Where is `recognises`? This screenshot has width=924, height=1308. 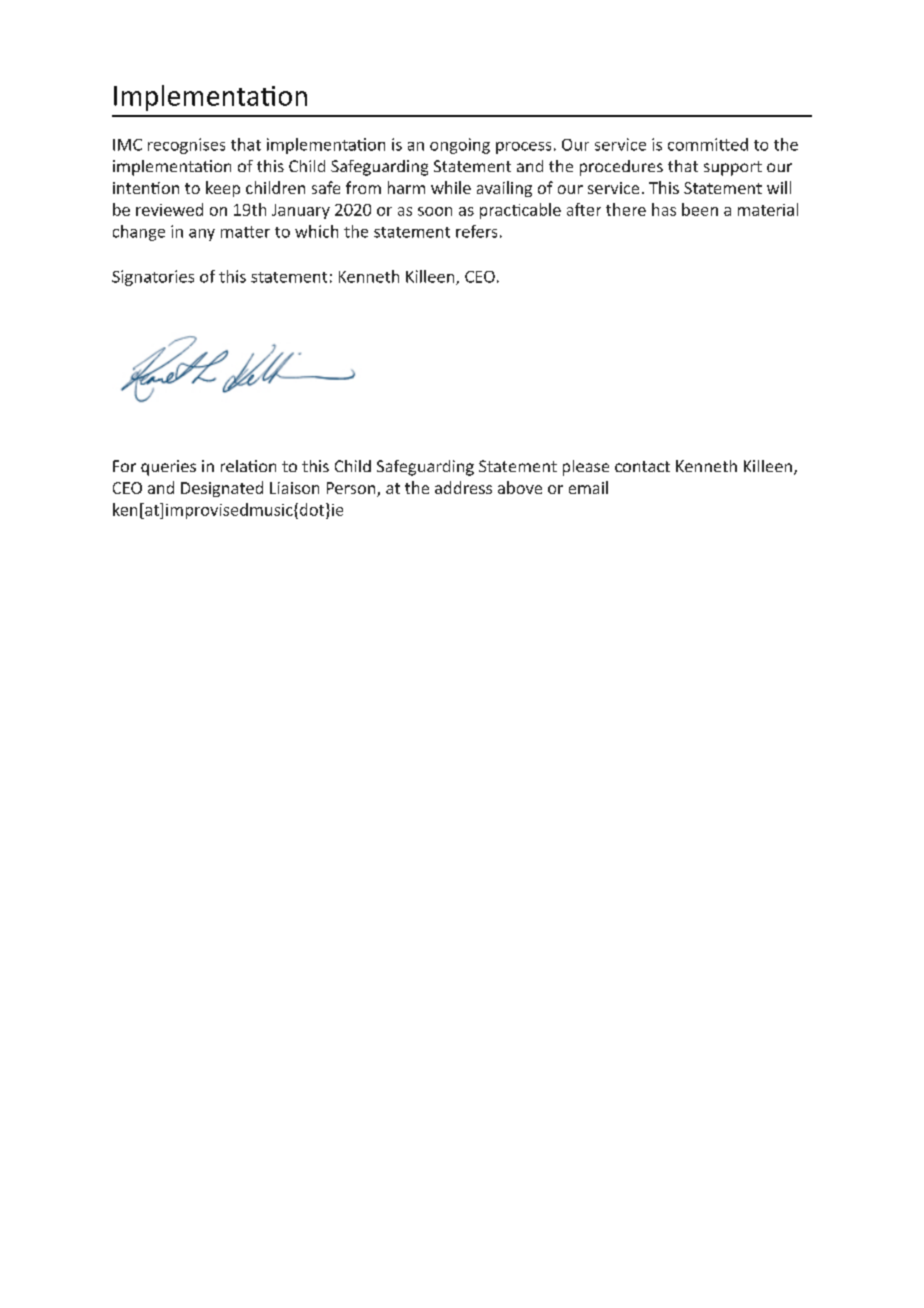
recognises is located at coordinates (186, 146).
